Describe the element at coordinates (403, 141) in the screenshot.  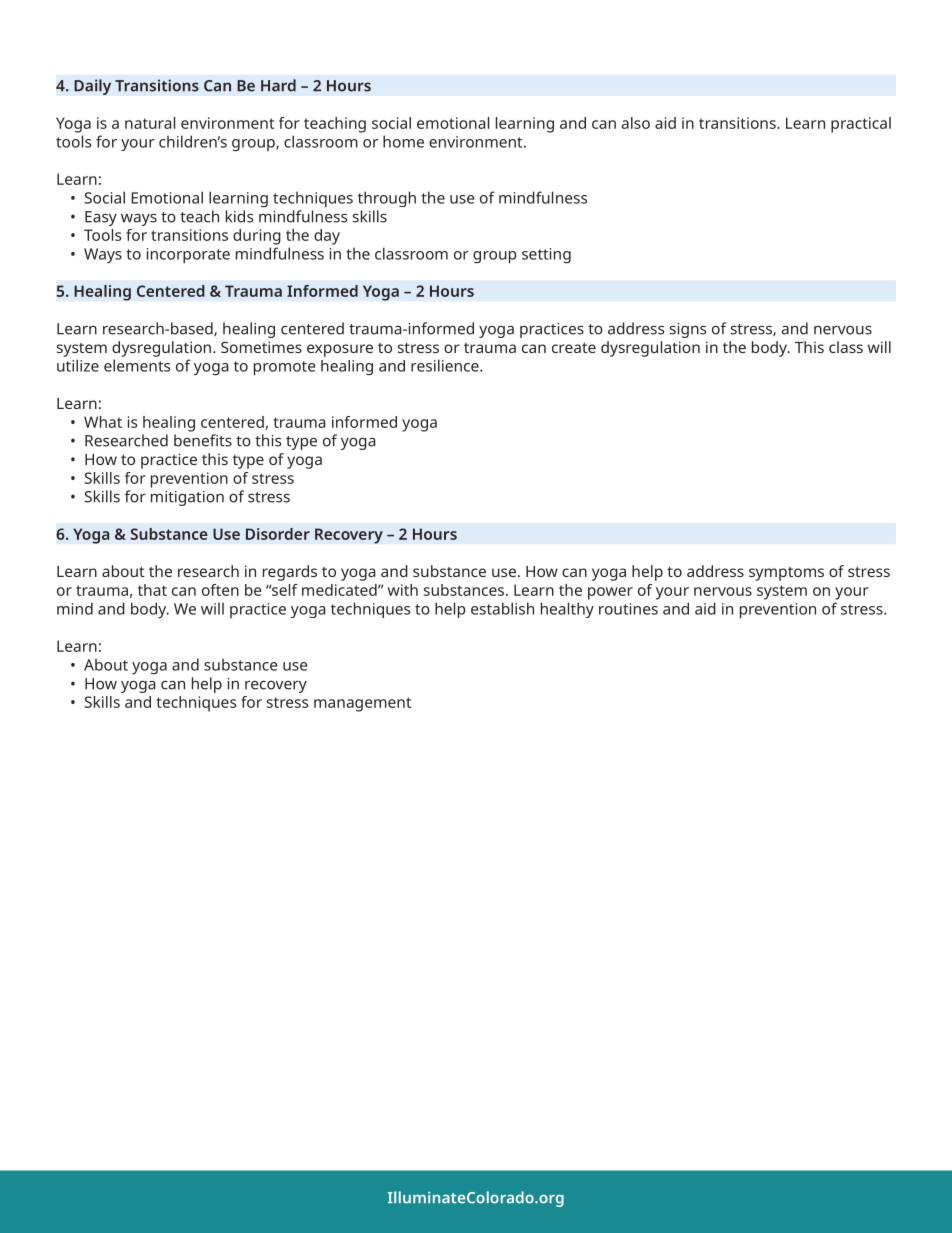
I see `home` at that location.
